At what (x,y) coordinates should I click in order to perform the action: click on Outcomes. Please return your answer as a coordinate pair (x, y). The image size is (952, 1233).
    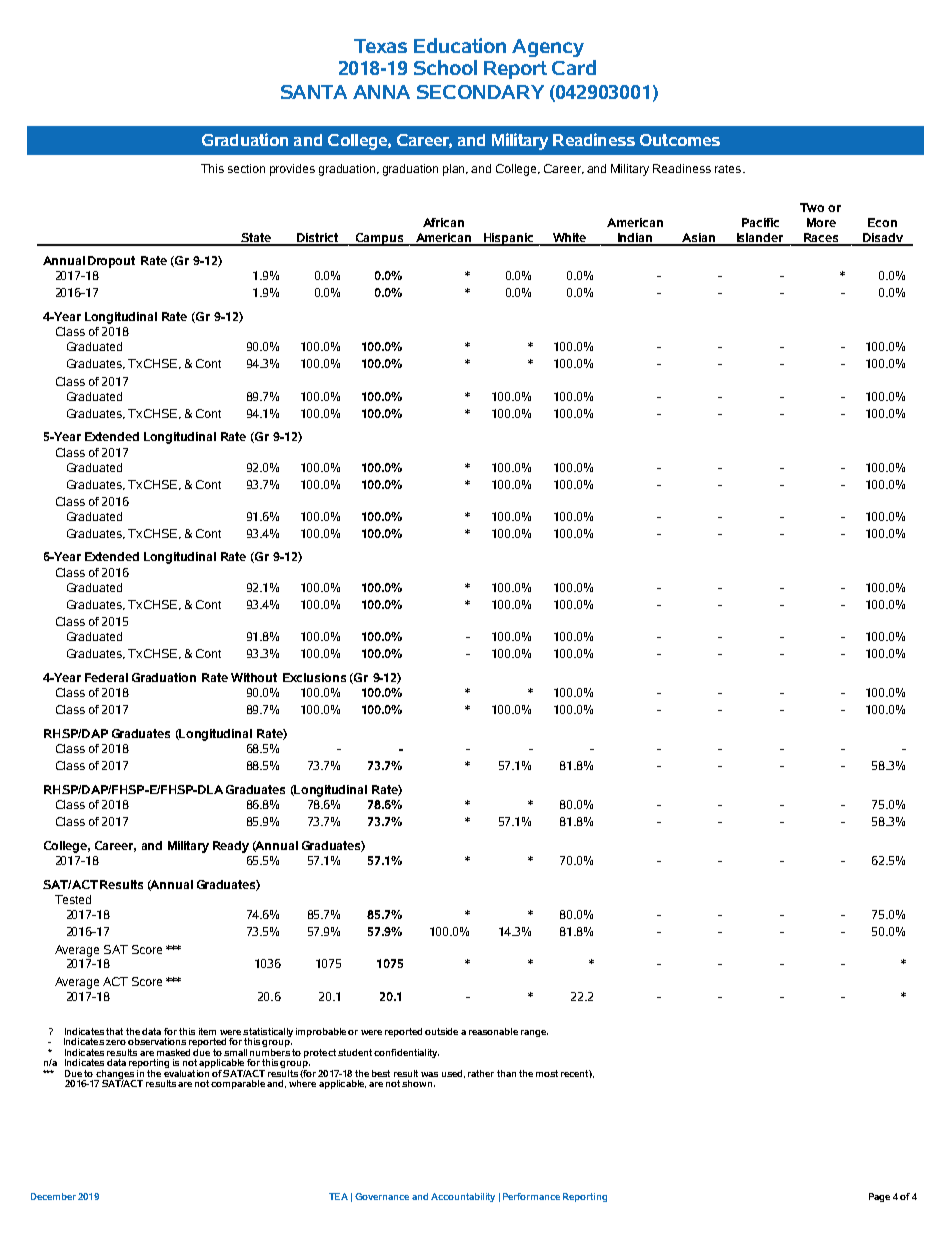
    Looking at the image, I should click on (680, 140).
